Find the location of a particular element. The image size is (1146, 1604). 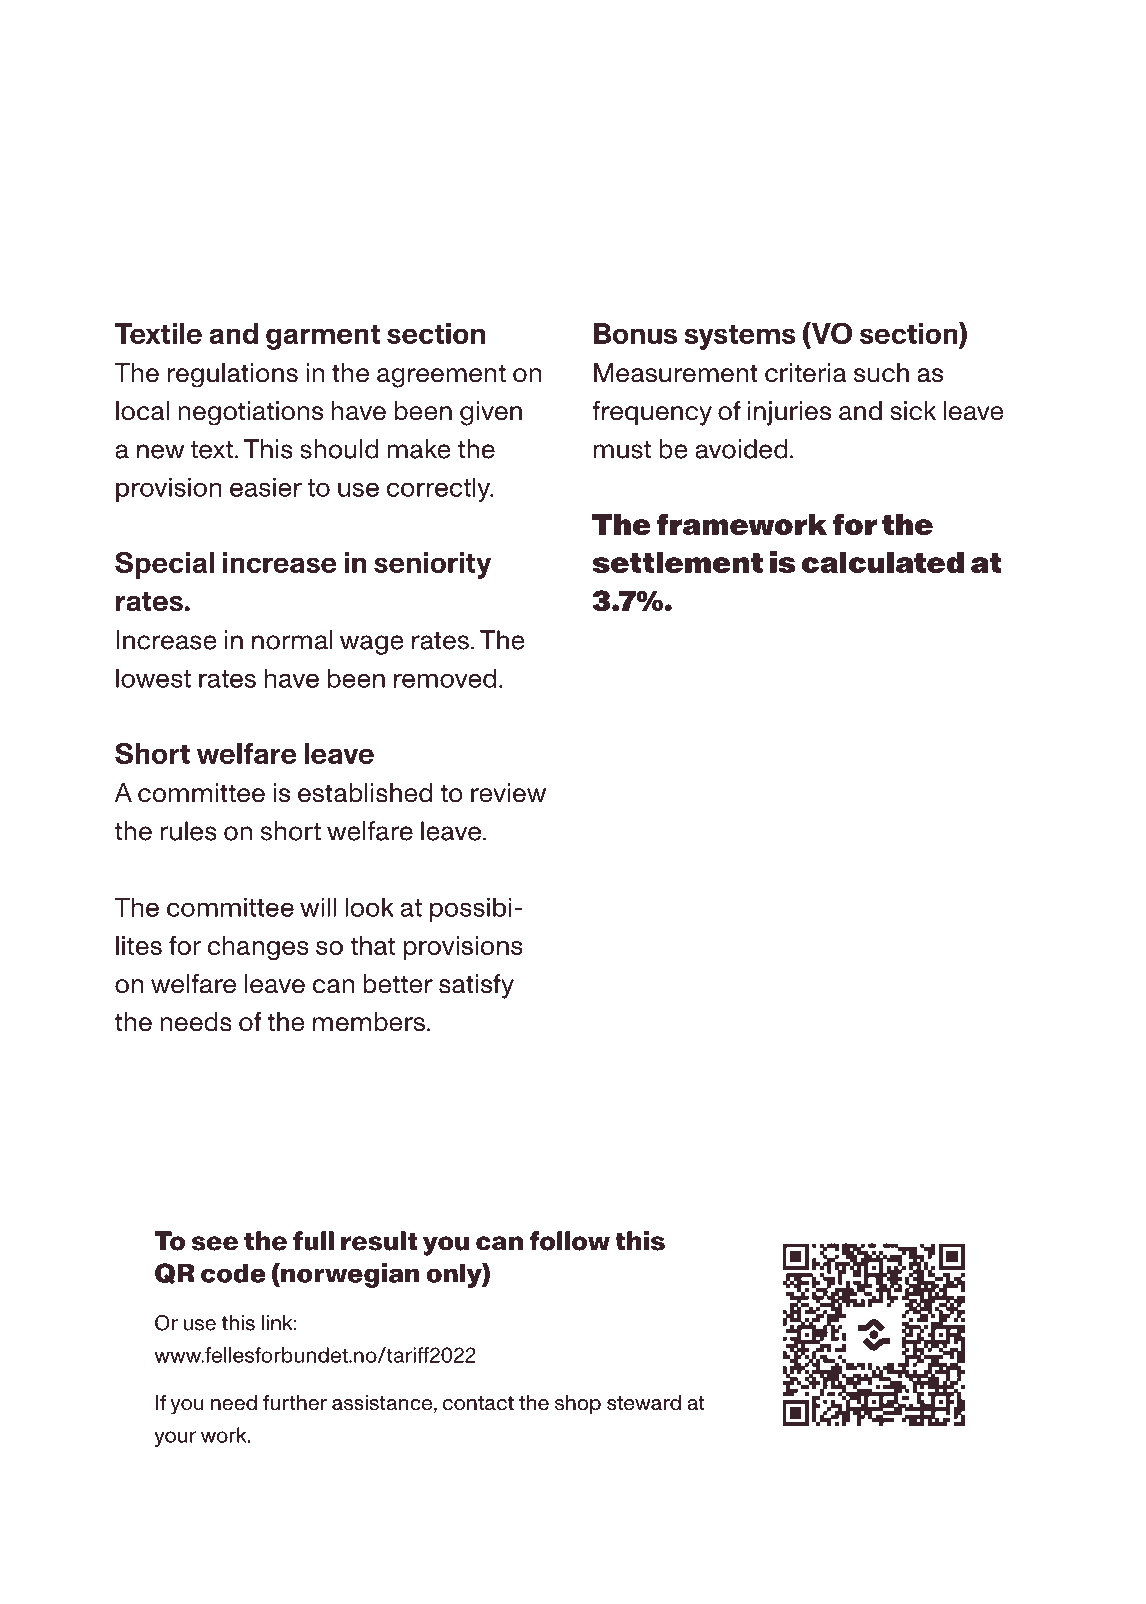

lowest is located at coordinates (153, 678).
